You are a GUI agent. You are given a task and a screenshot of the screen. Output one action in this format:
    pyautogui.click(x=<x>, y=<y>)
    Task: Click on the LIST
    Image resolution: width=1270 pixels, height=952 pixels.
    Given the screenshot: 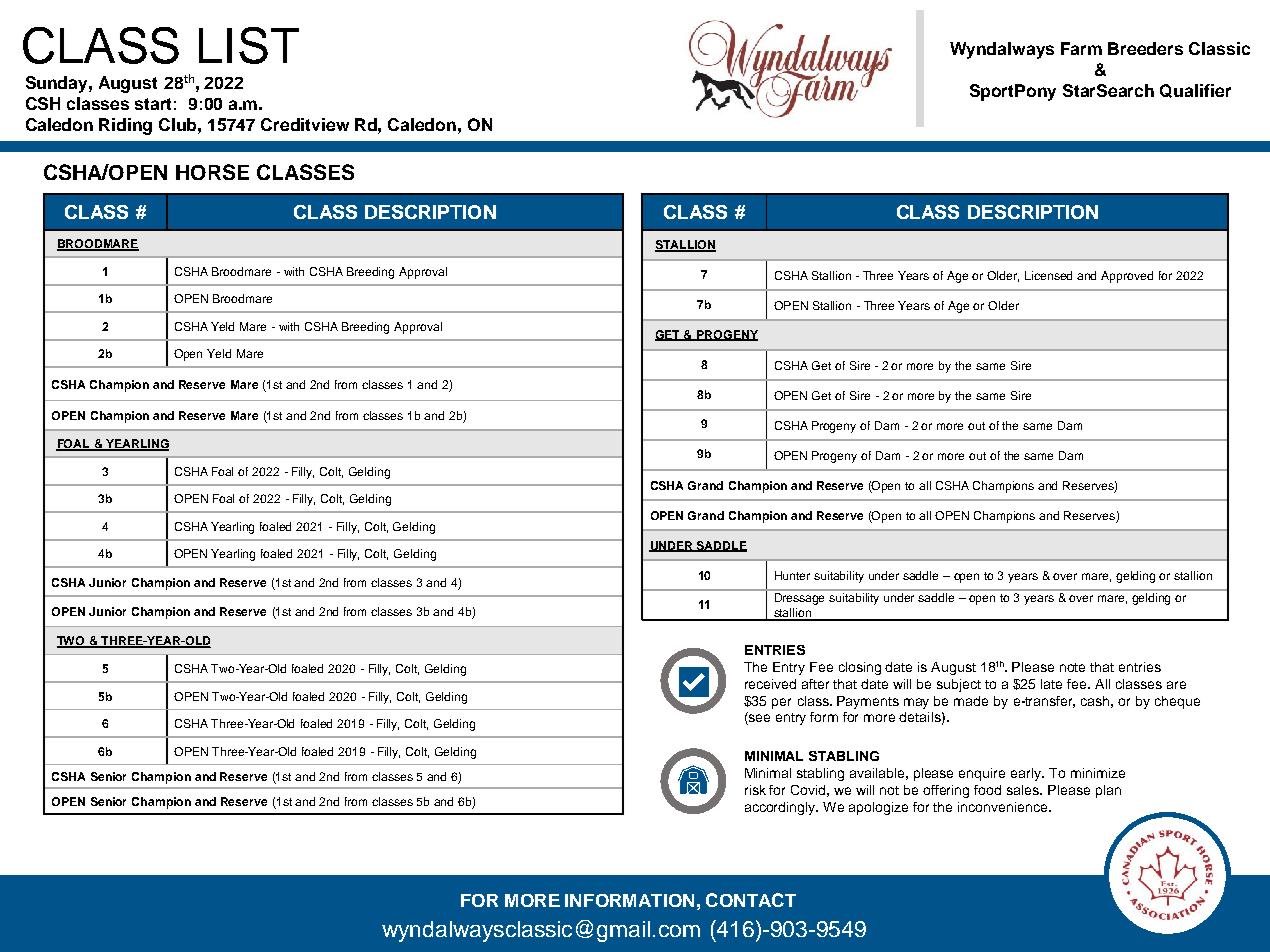 What is the action you would take?
    pyautogui.click(x=249, y=45)
